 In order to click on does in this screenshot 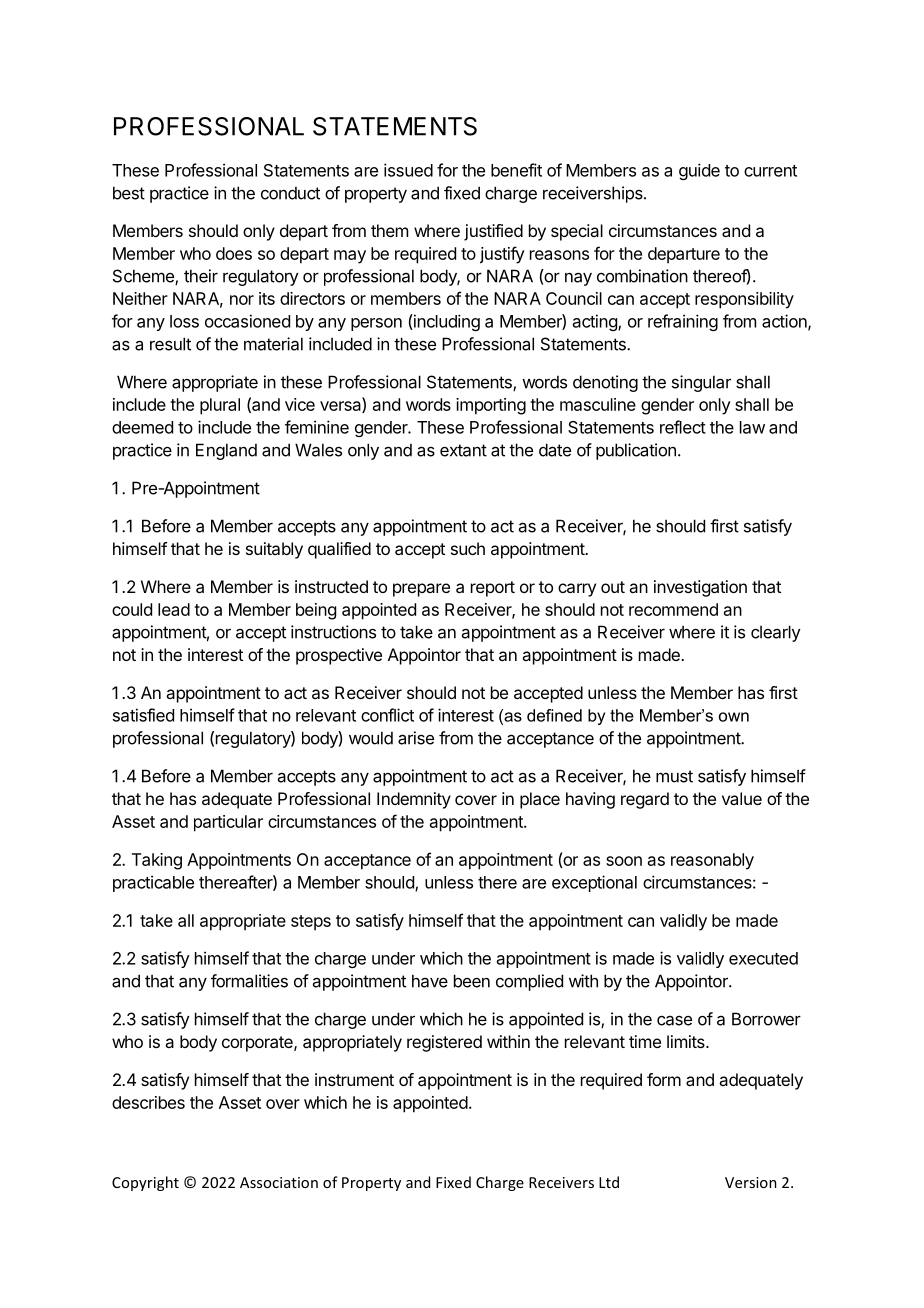, I will do `click(234, 253)`.
